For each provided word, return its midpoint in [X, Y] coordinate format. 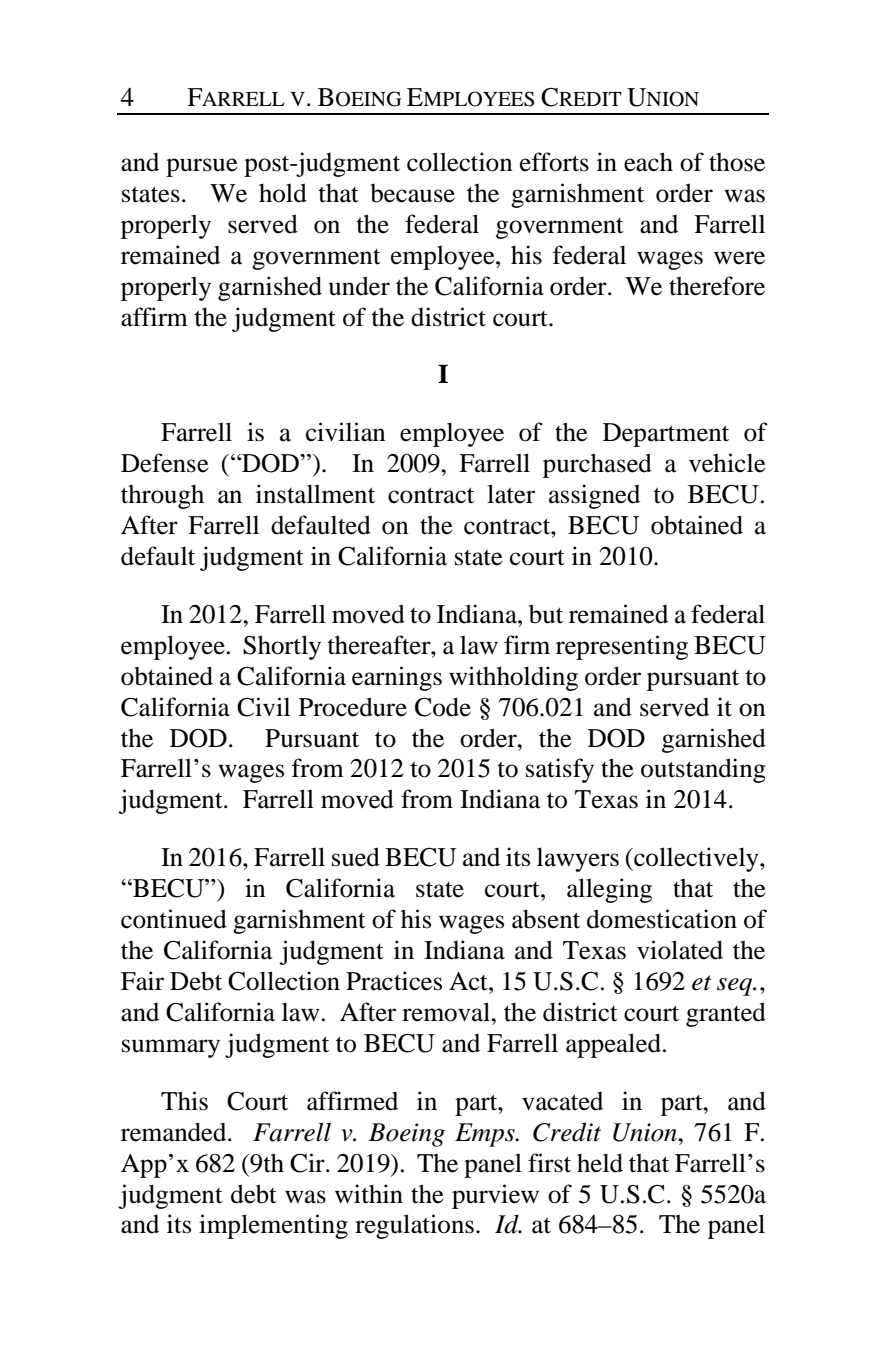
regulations [414, 1226]
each [648, 162]
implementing [273, 1226]
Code [443, 707]
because [412, 193]
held [600, 1163]
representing [622, 647]
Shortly [282, 647]
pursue [202, 167]
